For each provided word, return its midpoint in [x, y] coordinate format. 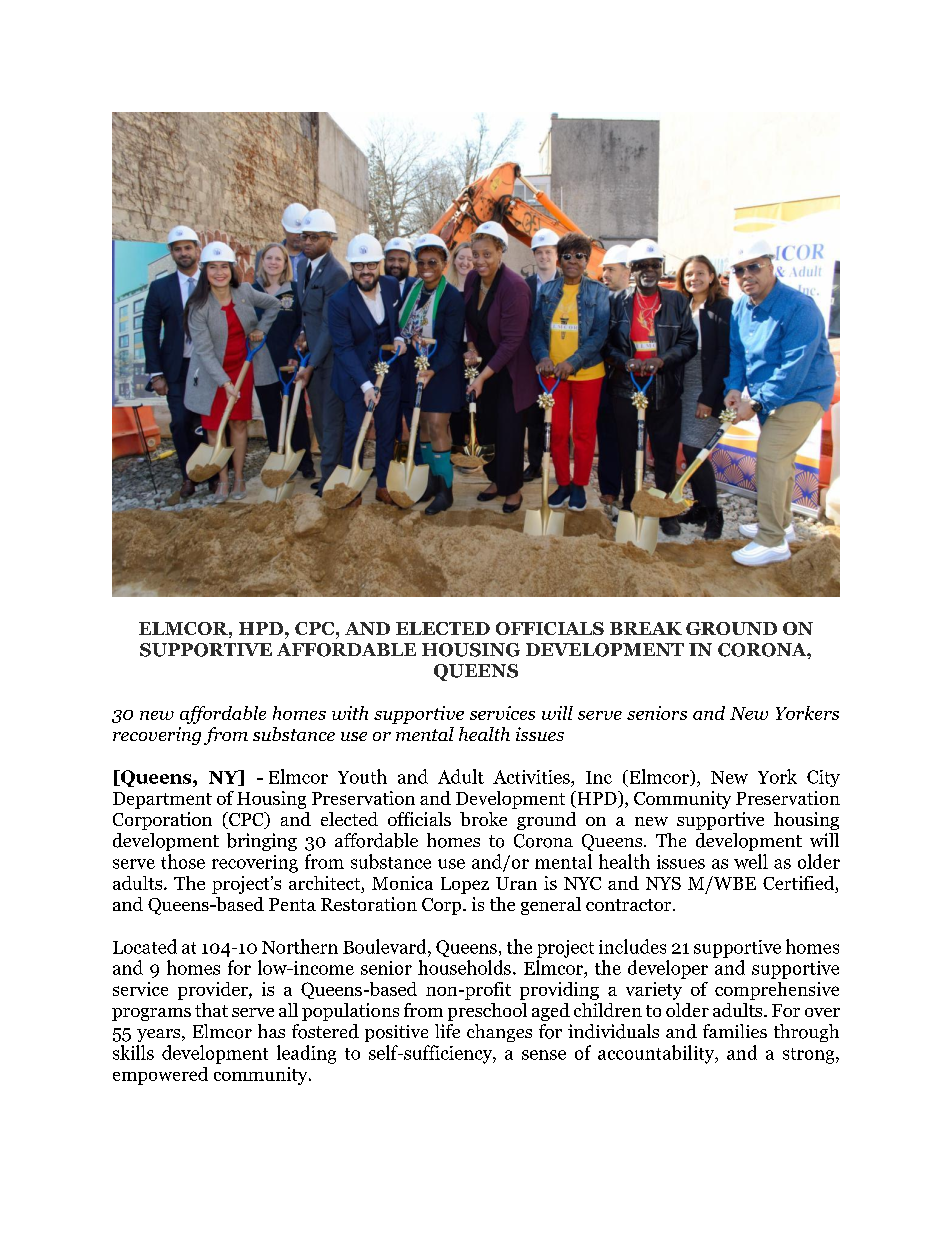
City [823, 778]
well [751, 861]
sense [544, 1055]
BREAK [646, 628]
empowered [160, 1076]
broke [483, 819]
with [350, 713]
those [183, 861]
